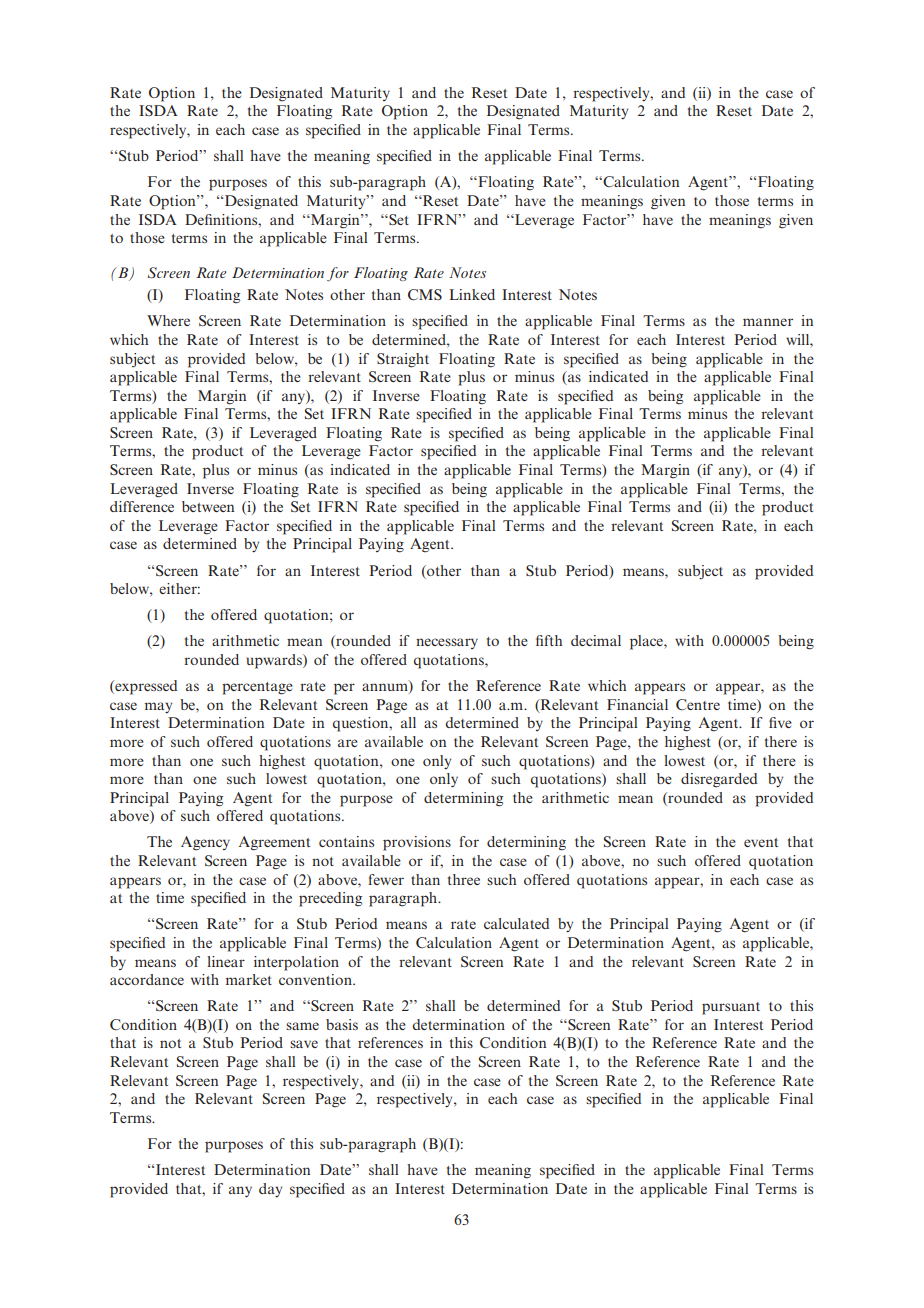 The height and width of the screenshot is (1308, 924). Describe the element at coordinates (417, 843) in the screenshot. I see `provisions` at that location.
